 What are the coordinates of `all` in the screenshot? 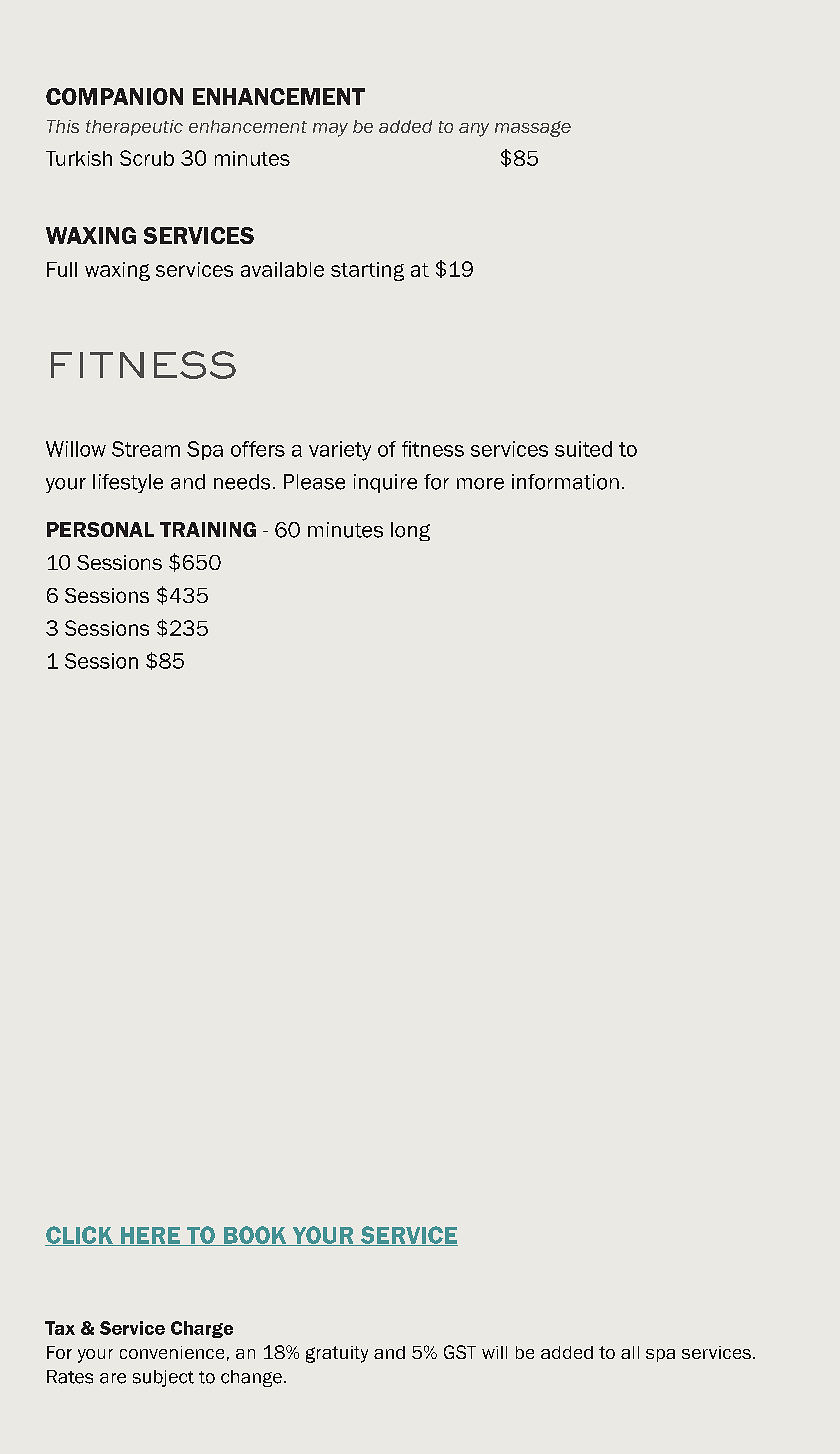 It's located at (630, 1352).
